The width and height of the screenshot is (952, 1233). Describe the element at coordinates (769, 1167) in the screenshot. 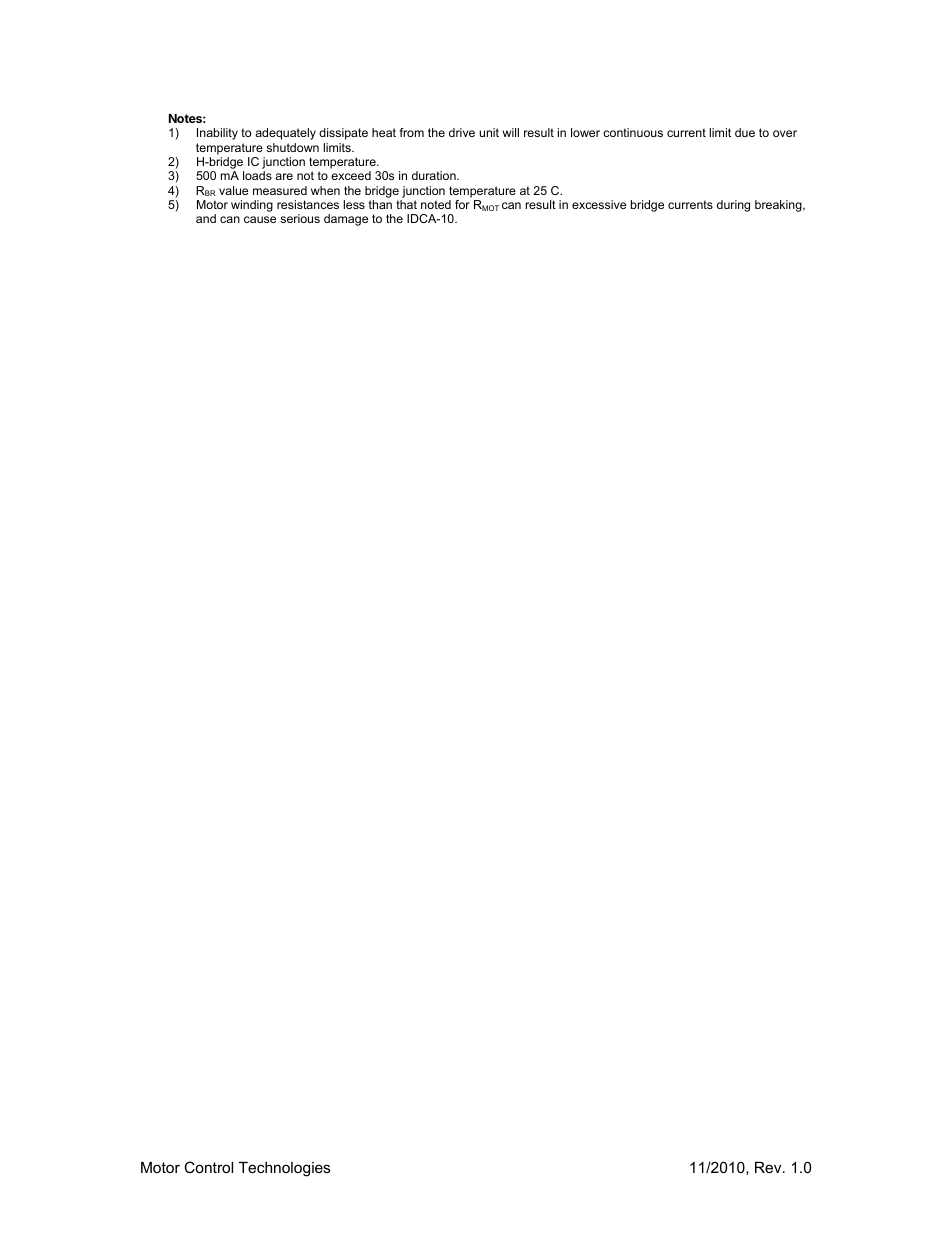

I see `Rev` at that location.
